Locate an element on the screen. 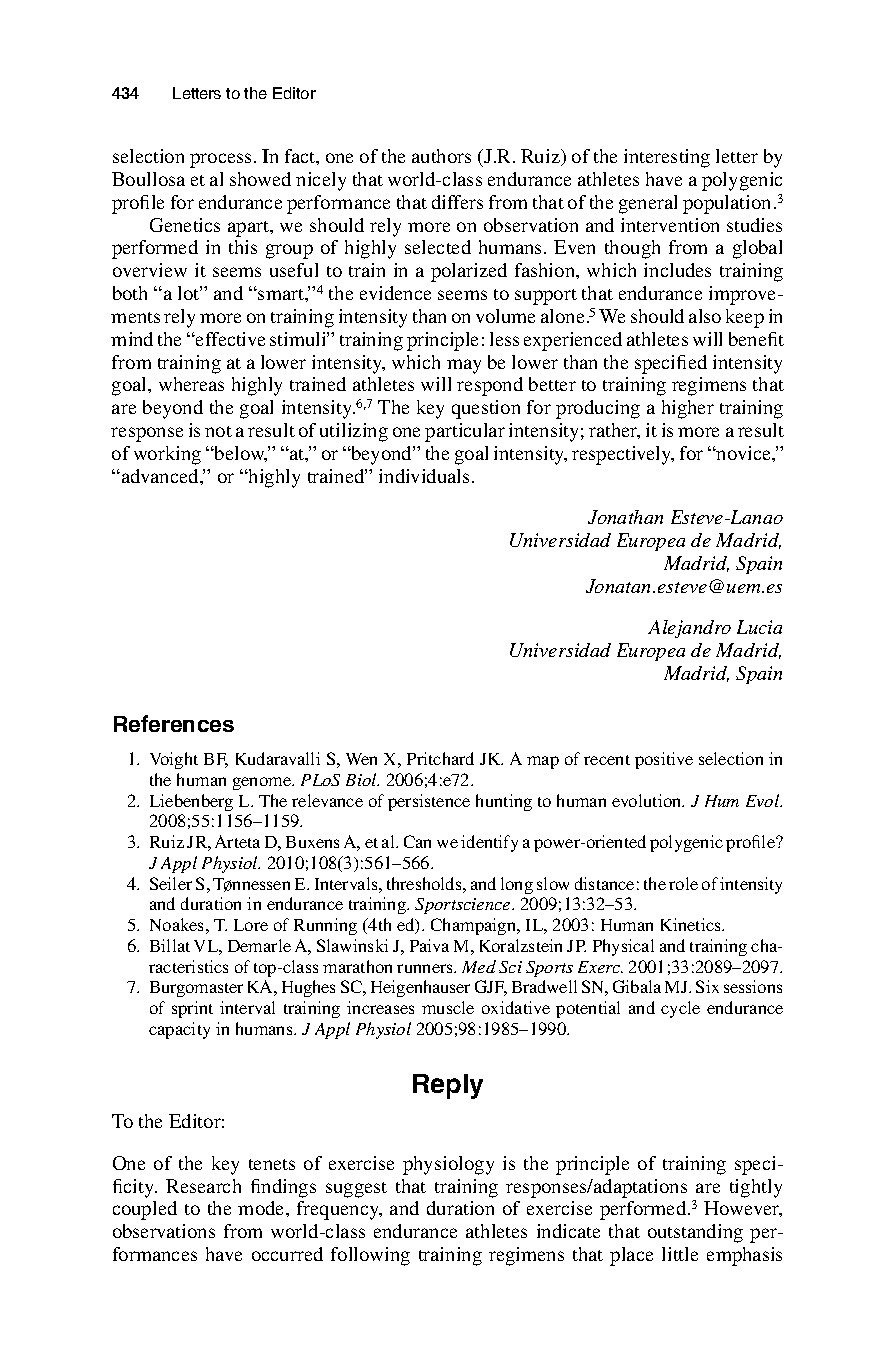 This screenshot has width=896, height=1345. higher is located at coordinates (688, 409).
